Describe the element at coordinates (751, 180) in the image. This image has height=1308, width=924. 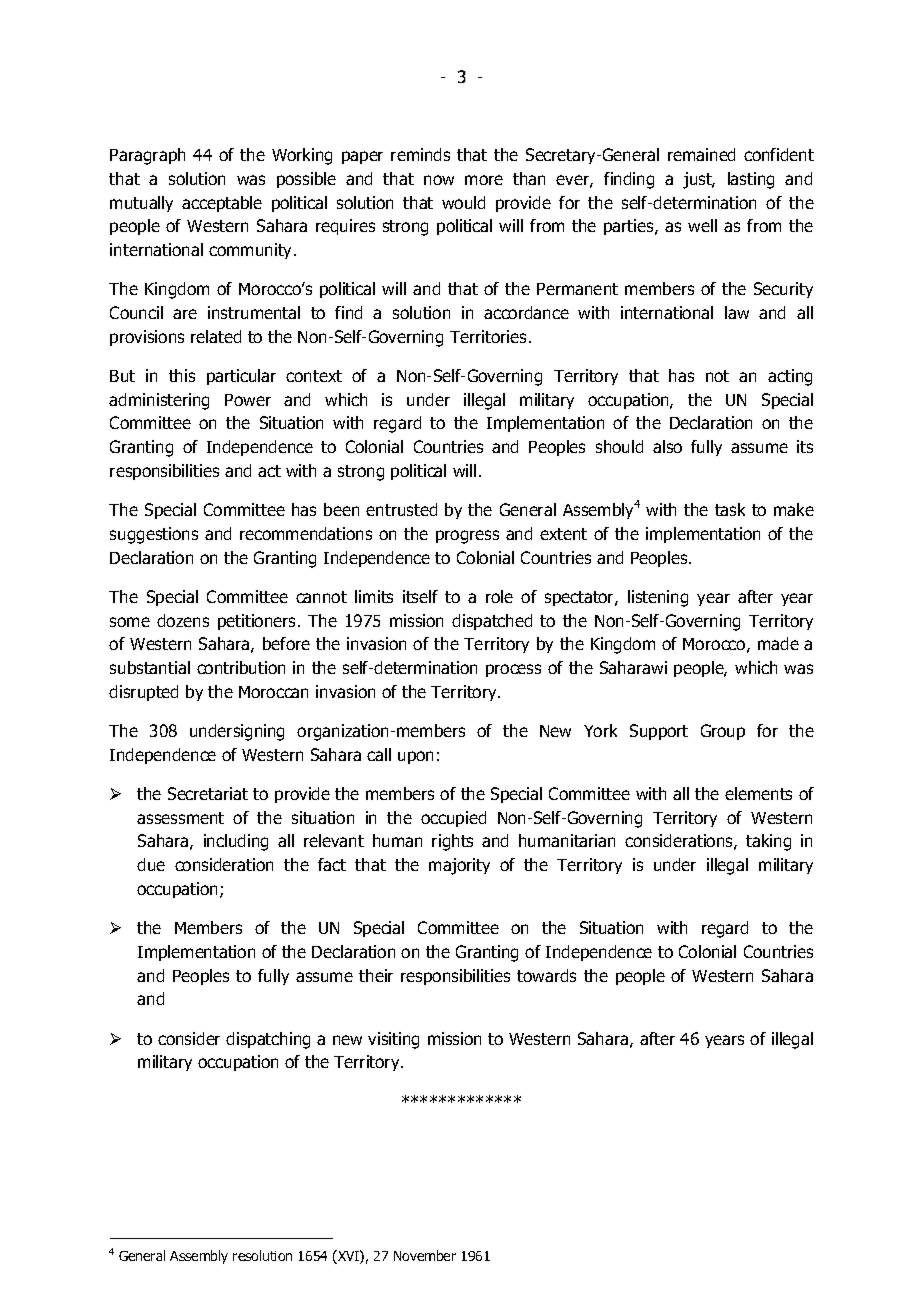
I see `lasting` at that location.
